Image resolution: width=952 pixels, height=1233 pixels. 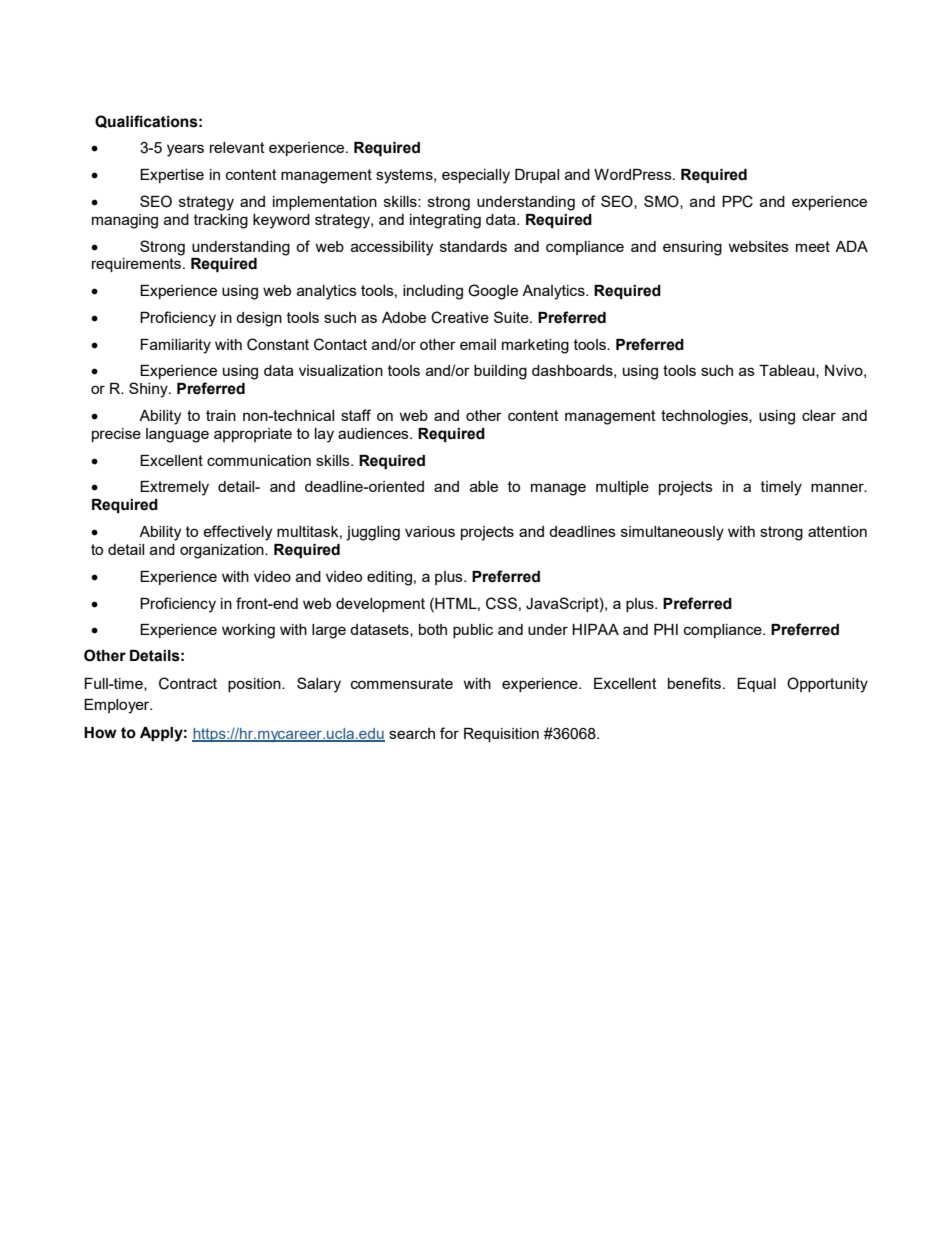 I want to click on PPC, so click(x=737, y=201).
